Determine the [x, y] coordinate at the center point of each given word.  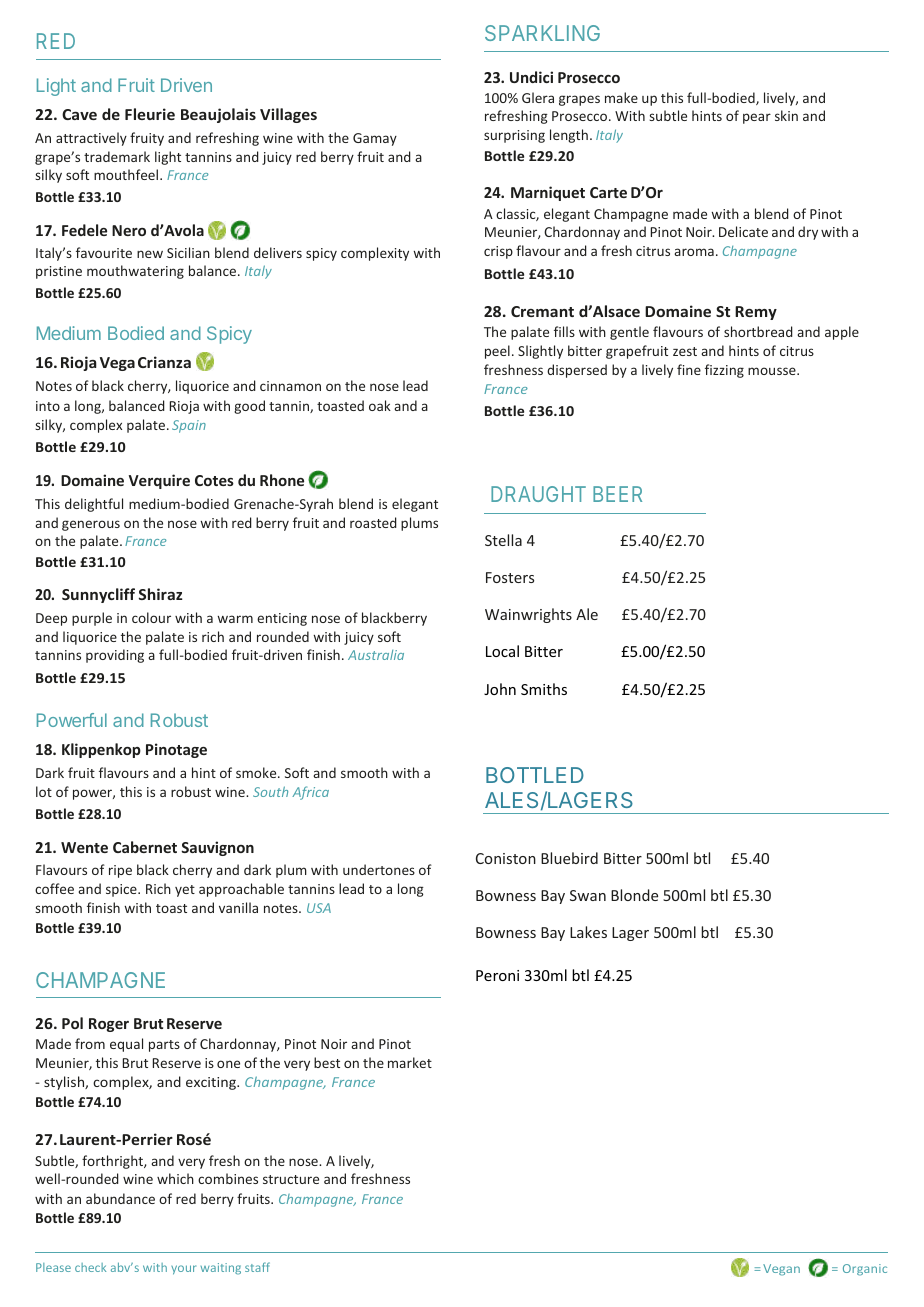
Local [502, 651]
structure [291, 1179]
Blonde [634, 895]
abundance [120, 1198]
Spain [189, 426]
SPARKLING [542, 33]
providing [115, 656]
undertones [379, 869]
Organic [865, 1270]
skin [786, 115]
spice [122, 890]
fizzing [724, 371]
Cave [79, 114]
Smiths [544, 689]
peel [497, 352]
